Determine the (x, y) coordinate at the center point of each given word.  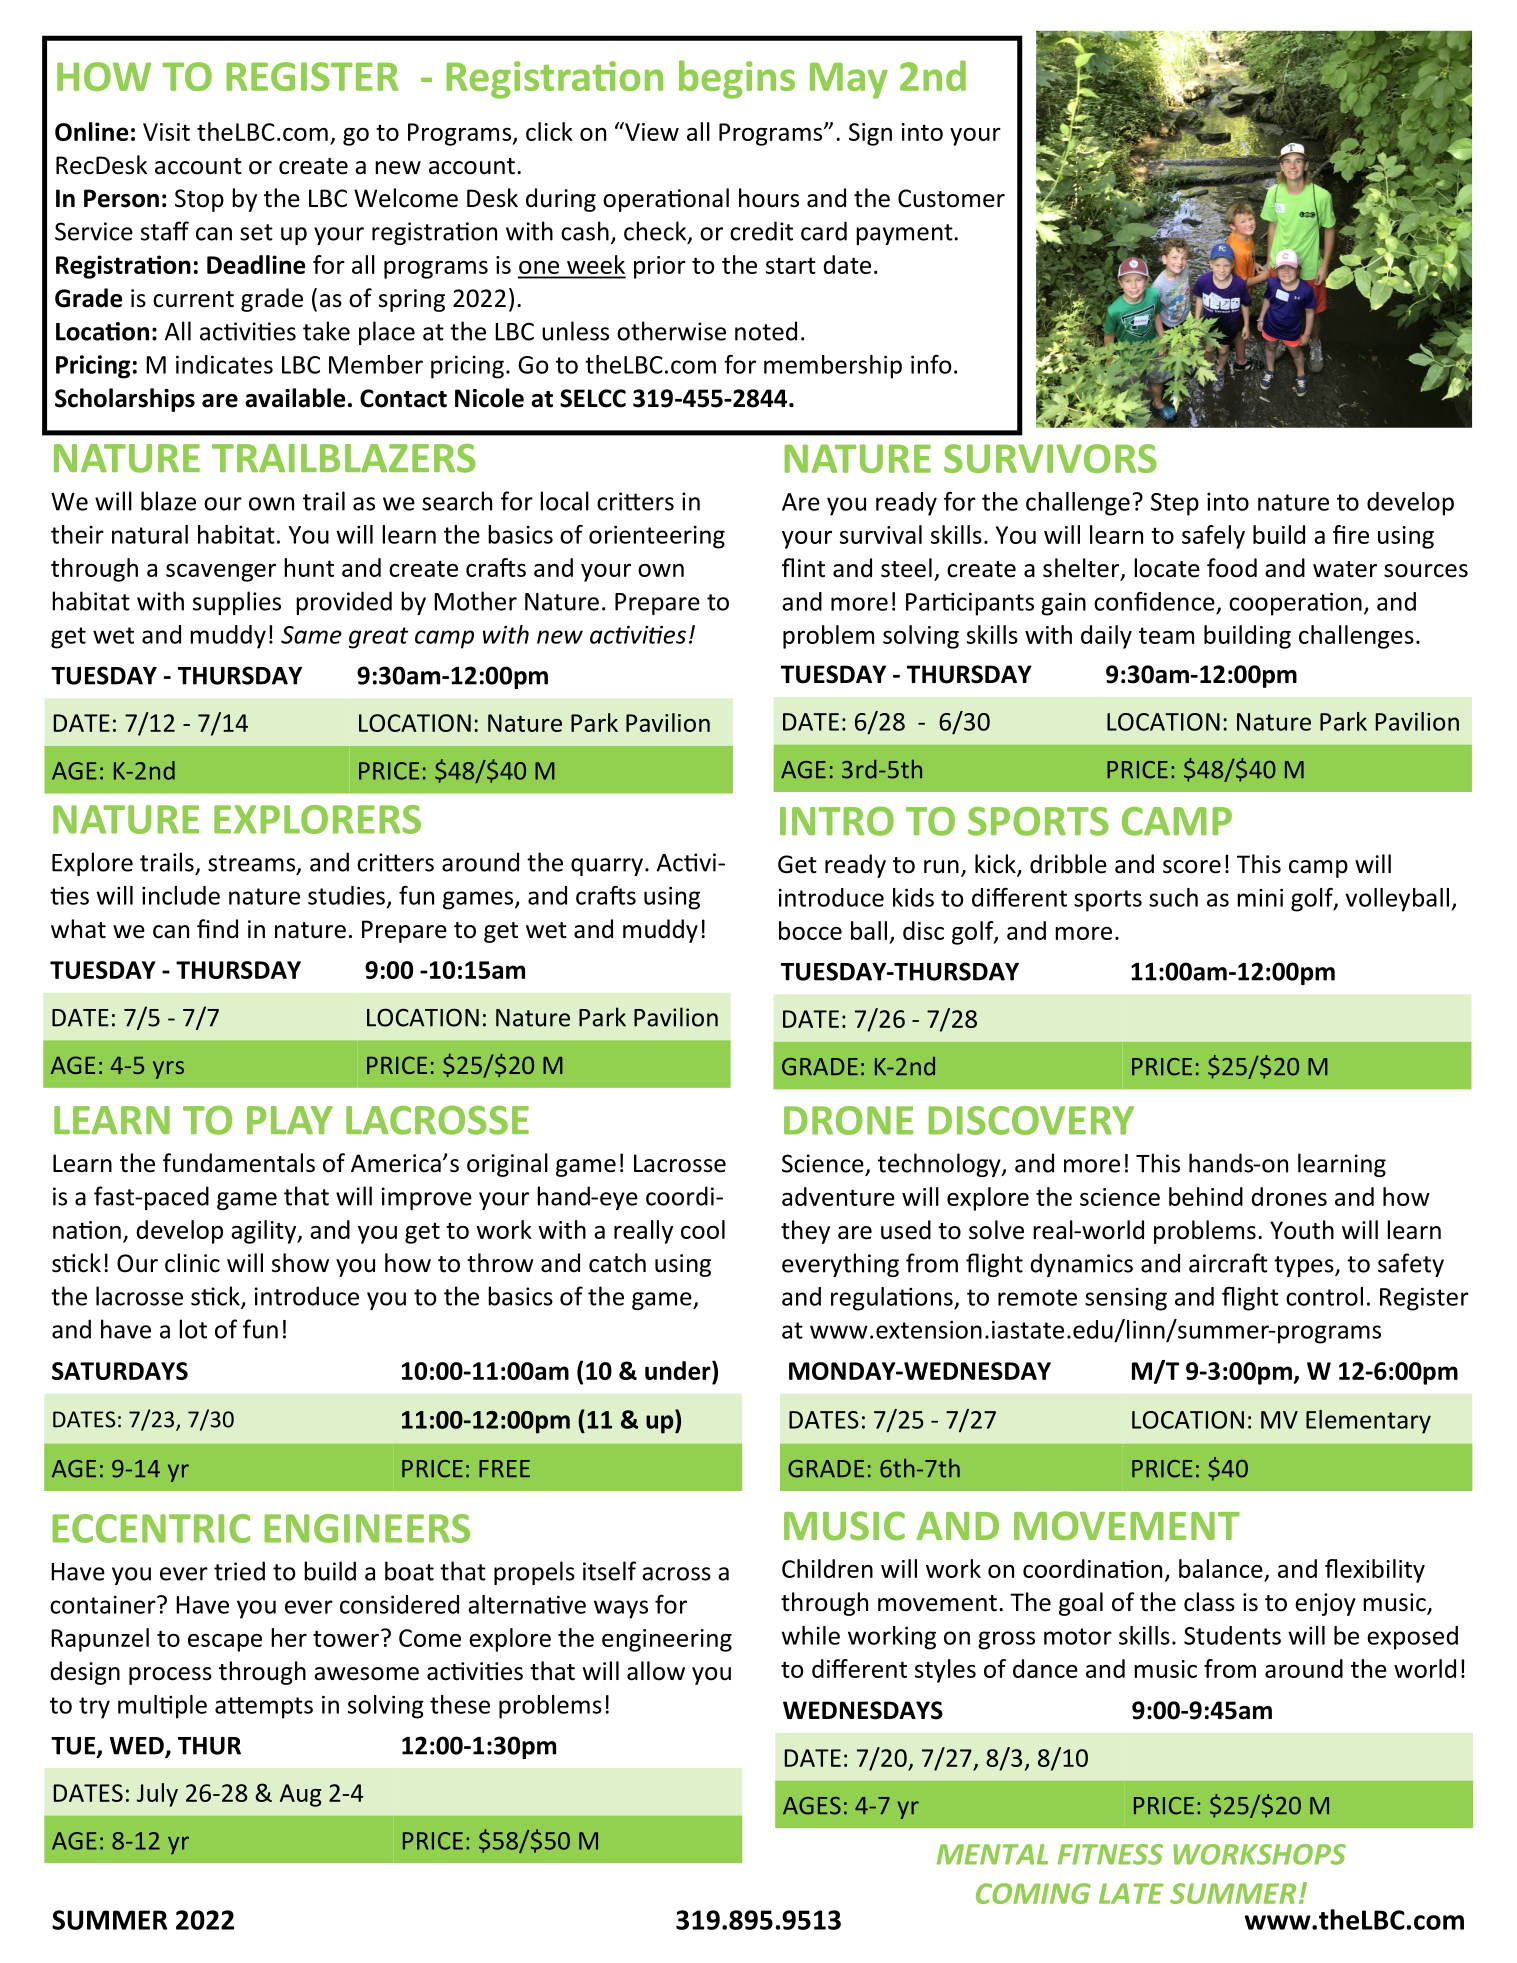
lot (193, 1329)
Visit (166, 132)
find (217, 929)
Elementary (1368, 1422)
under (679, 1370)
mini (1260, 897)
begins (737, 79)
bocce (810, 930)
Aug (301, 1795)
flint (803, 568)
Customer (951, 198)
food (1232, 568)
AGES (812, 1806)
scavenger (221, 573)
